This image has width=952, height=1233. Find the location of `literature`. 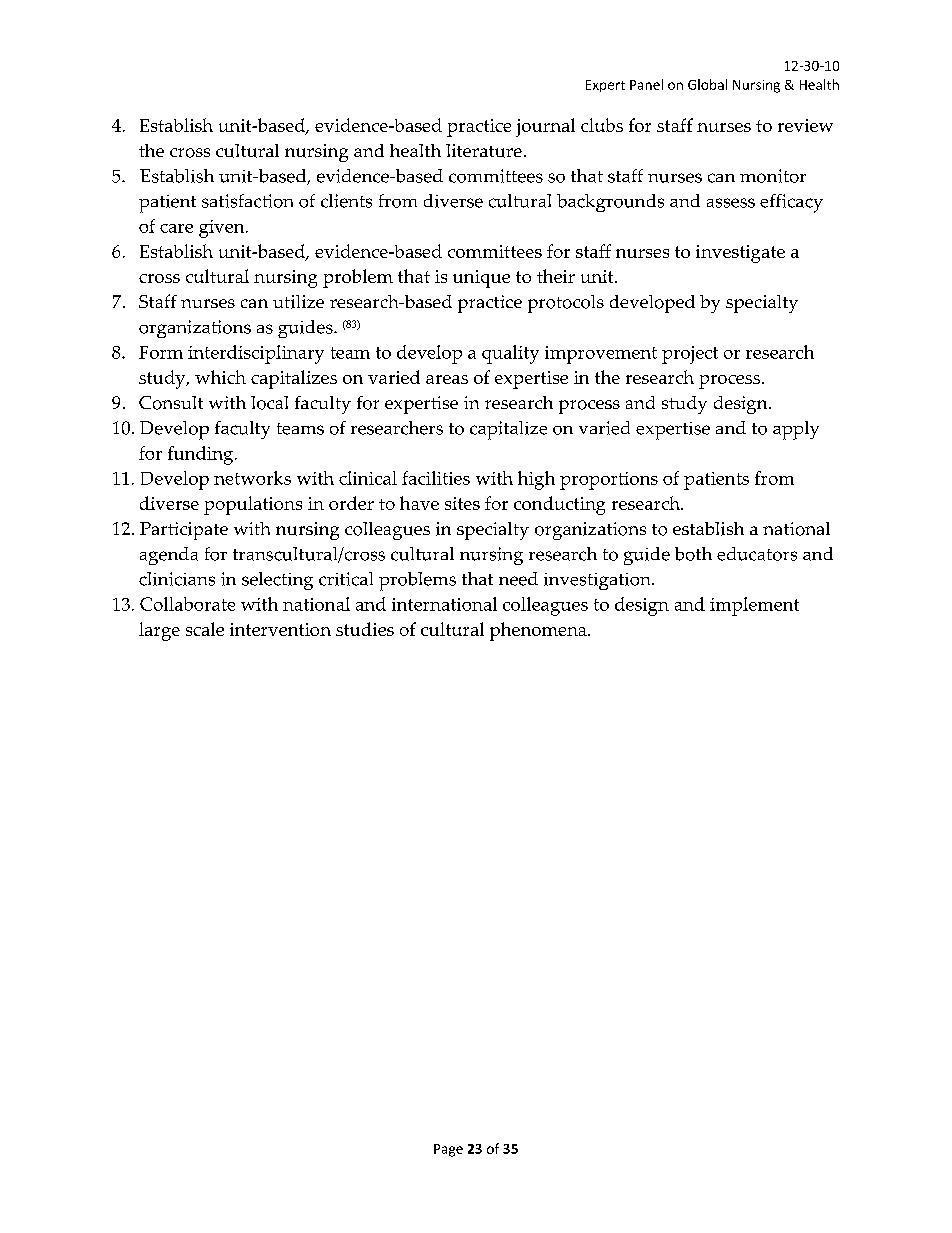

literature is located at coordinates (484, 151).
